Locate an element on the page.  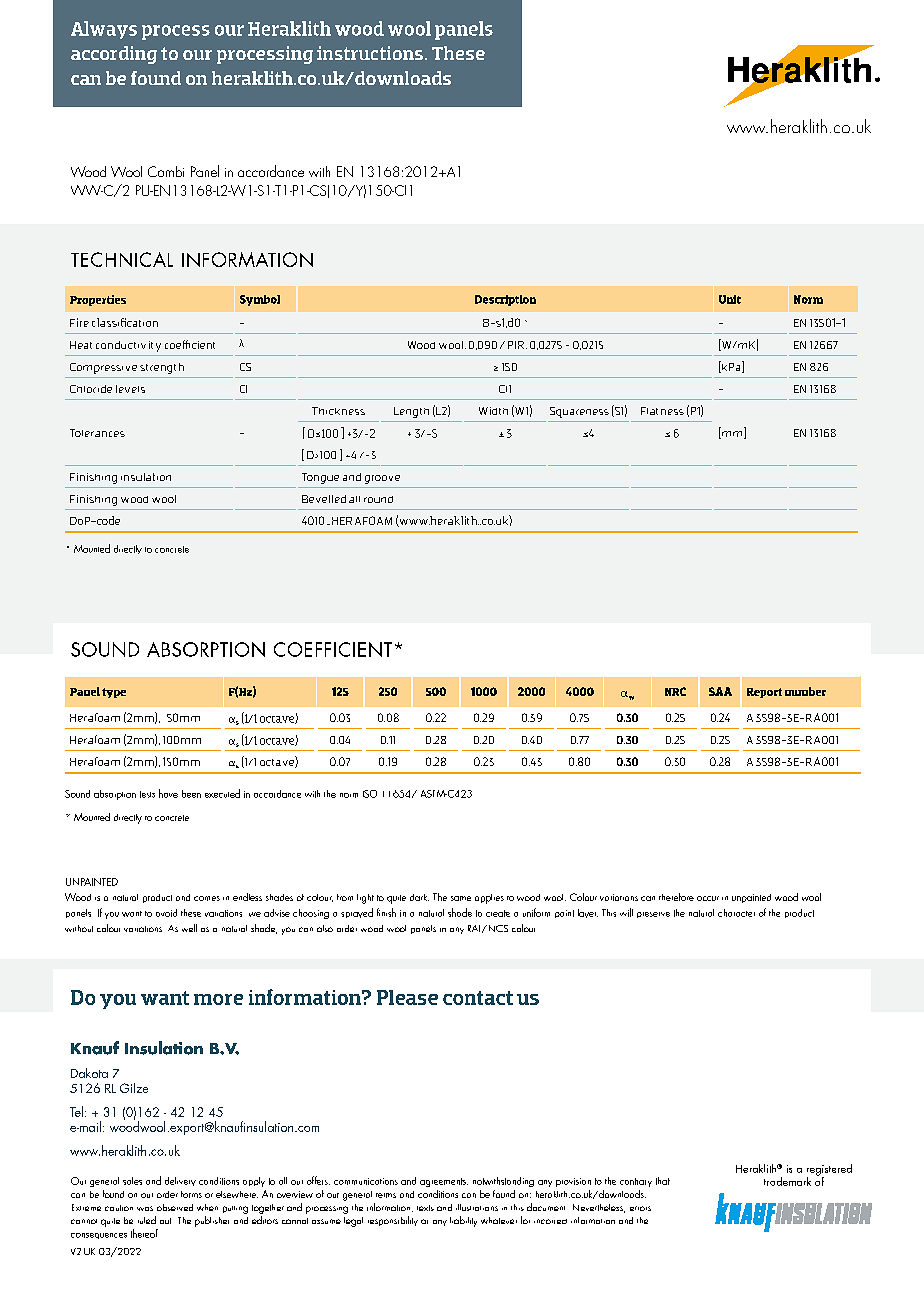
observed is located at coordinates (175, 1207).
